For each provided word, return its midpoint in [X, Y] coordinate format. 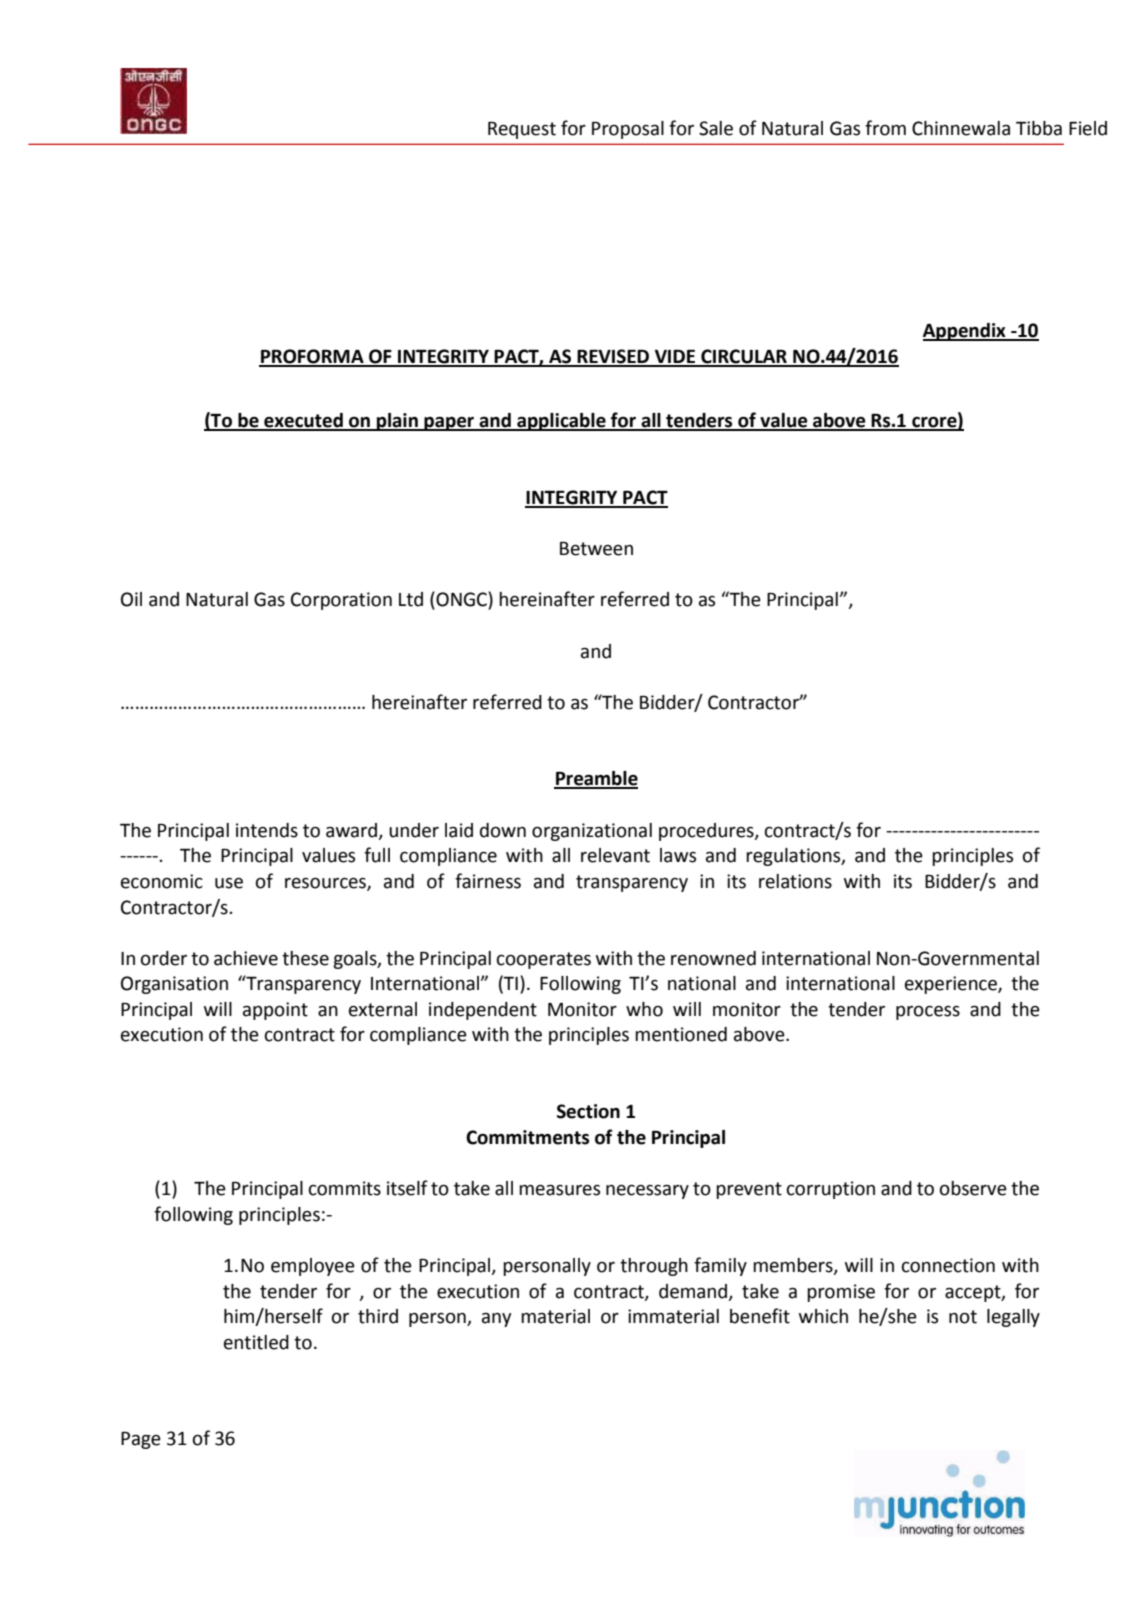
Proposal [628, 130]
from [885, 128]
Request [522, 130]
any [496, 1320]
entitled [256, 1342]
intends [267, 830]
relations [795, 881]
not [963, 1317]
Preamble [596, 779]
